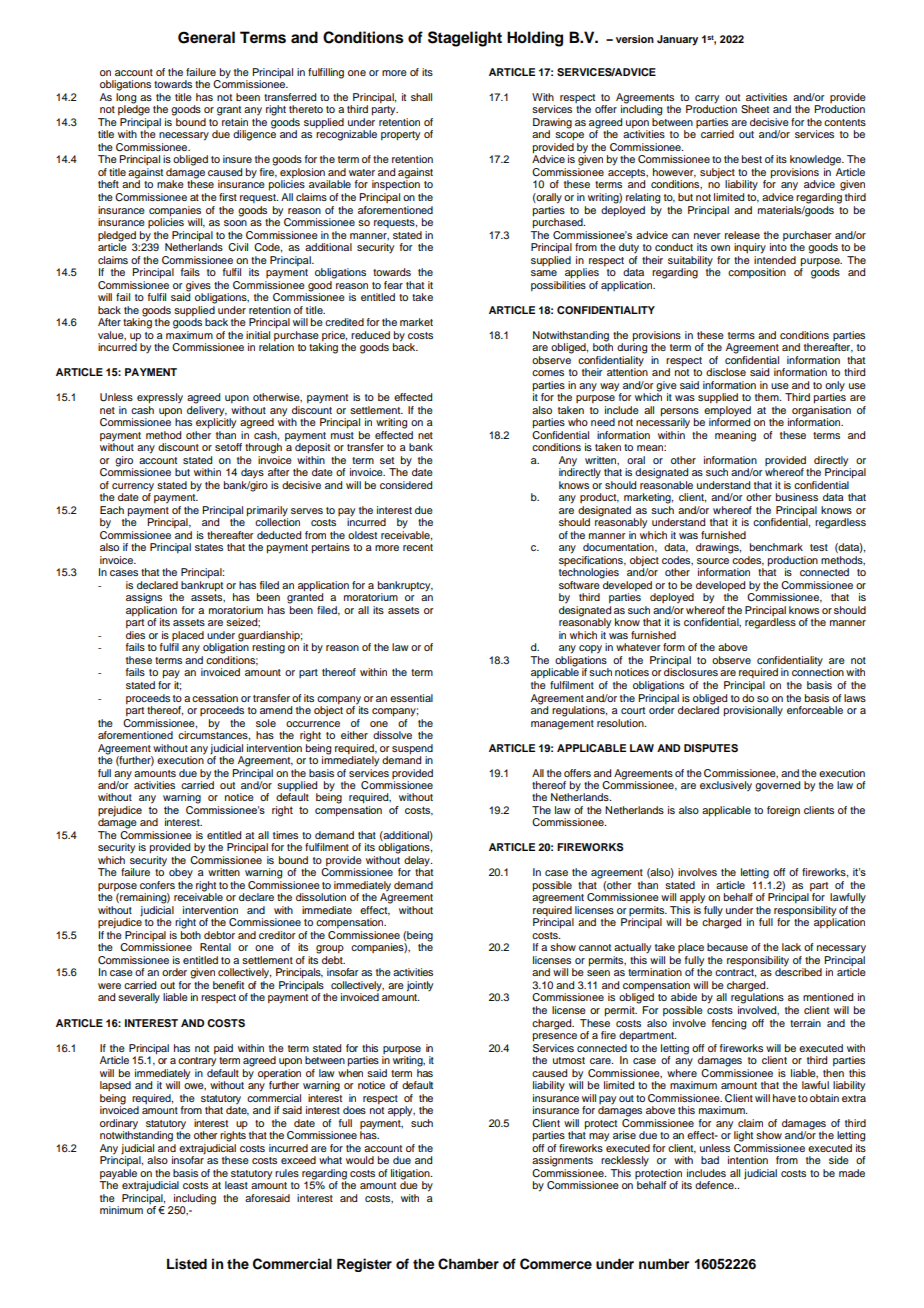  I want to click on who, so click(578, 422).
